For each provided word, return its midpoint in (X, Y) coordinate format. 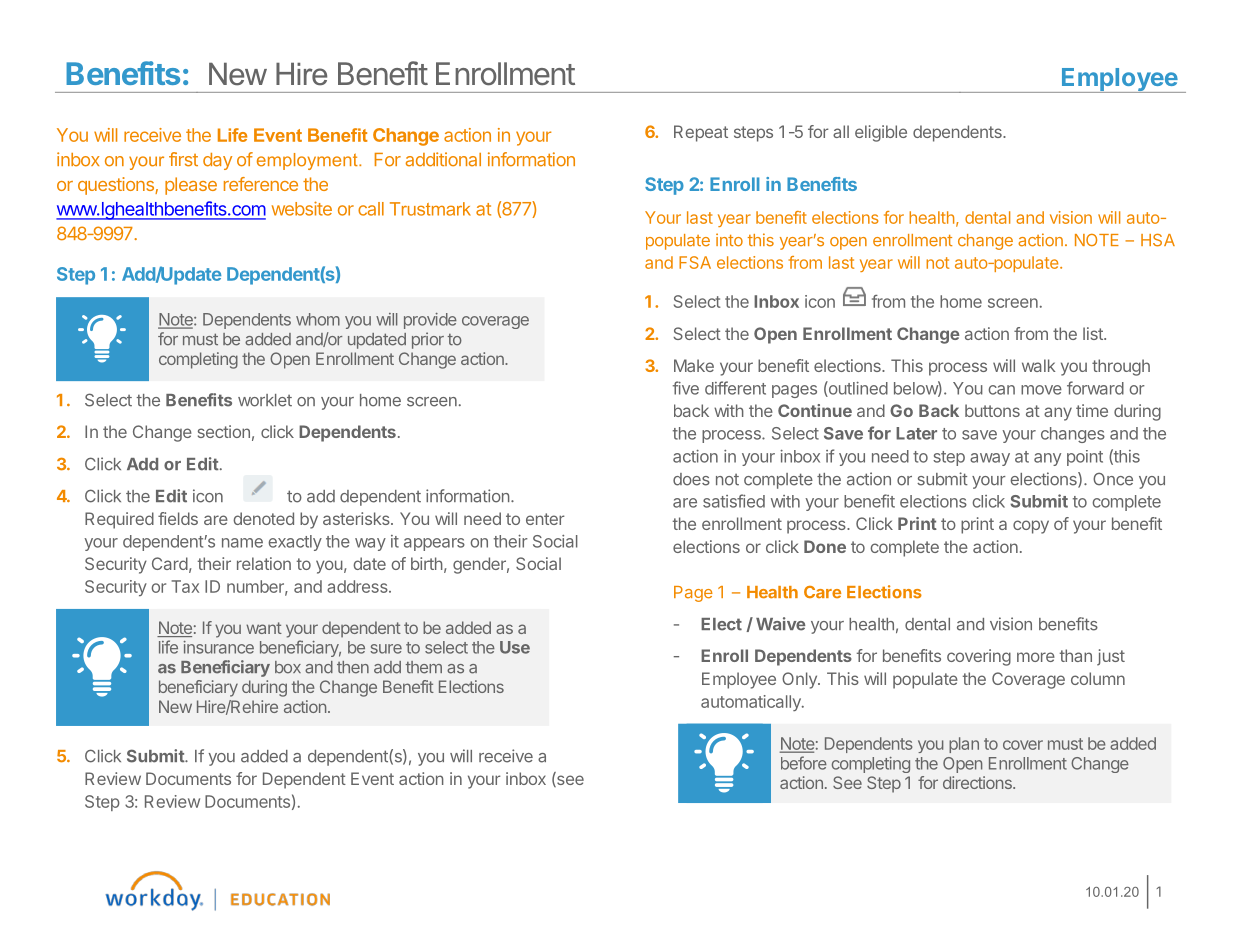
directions (978, 782)
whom (318, 319)
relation (264, 563)
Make (694, 365)
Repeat (701, 133)
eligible (881, 133)
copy (1031, 527)
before (804, 763)
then (353, 667)
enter (545, 519)
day (217, 161)
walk (1038, 365)
